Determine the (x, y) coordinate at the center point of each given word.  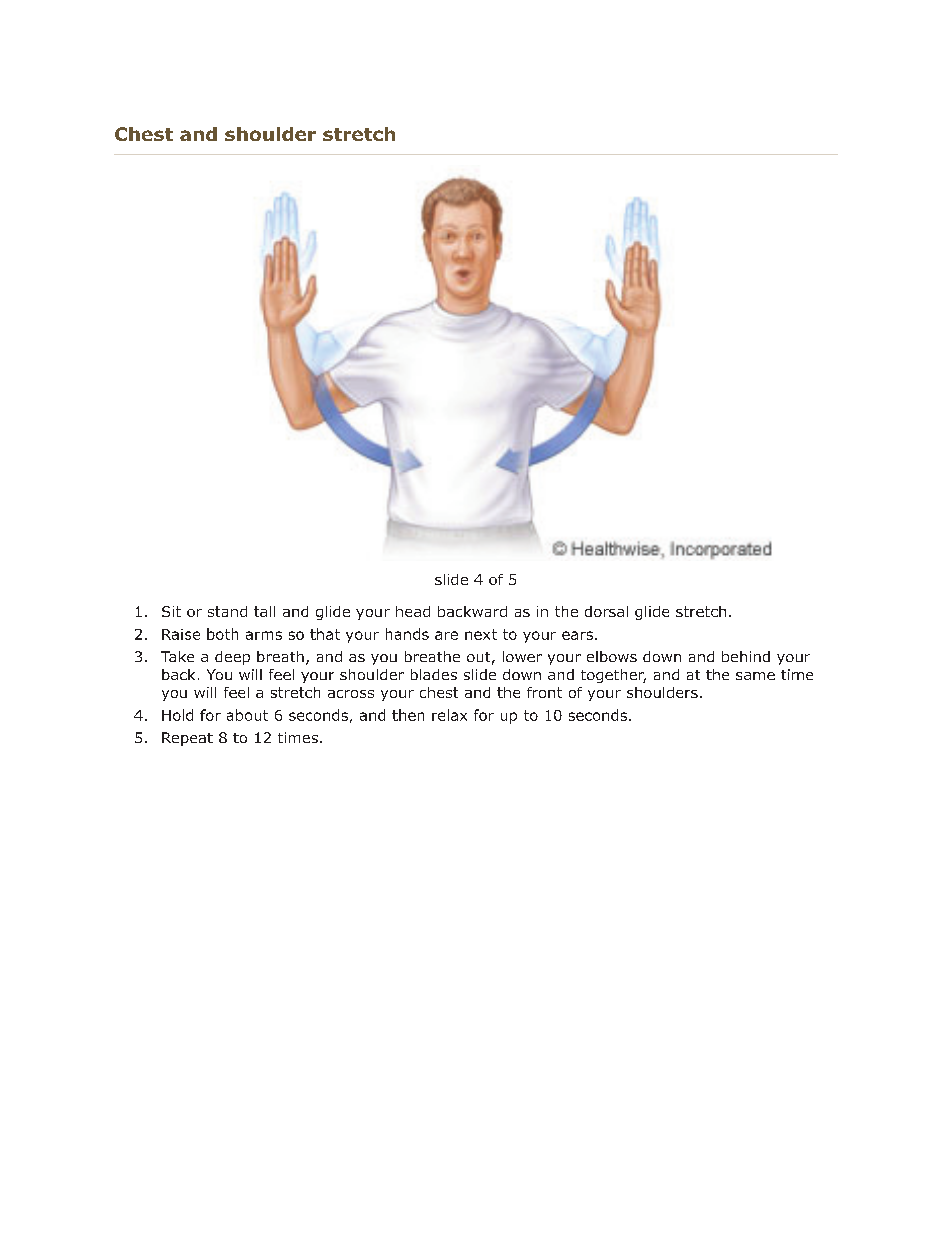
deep (232, 658)
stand (227, 611)
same (755, 676)
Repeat (187, 739)
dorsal (606, 611)
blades (434, 674)
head (413, 611)
